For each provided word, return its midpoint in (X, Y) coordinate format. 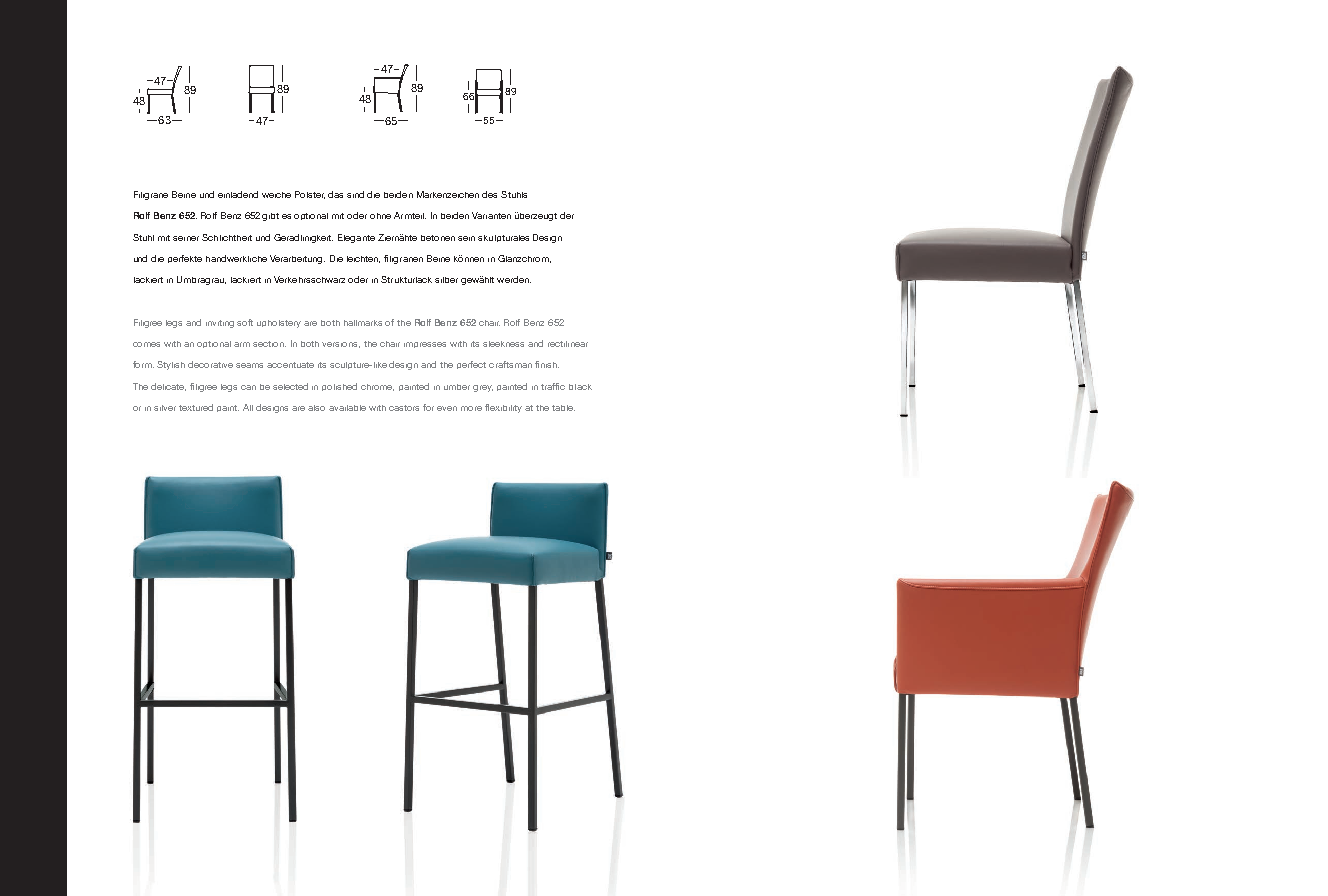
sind (355, 194)
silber (446, 280)
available (347, 408)
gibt (270, 217)
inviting (220, 324)
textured (196, 407)
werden (514, 279)
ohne (380, 216)
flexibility (503, 408)
